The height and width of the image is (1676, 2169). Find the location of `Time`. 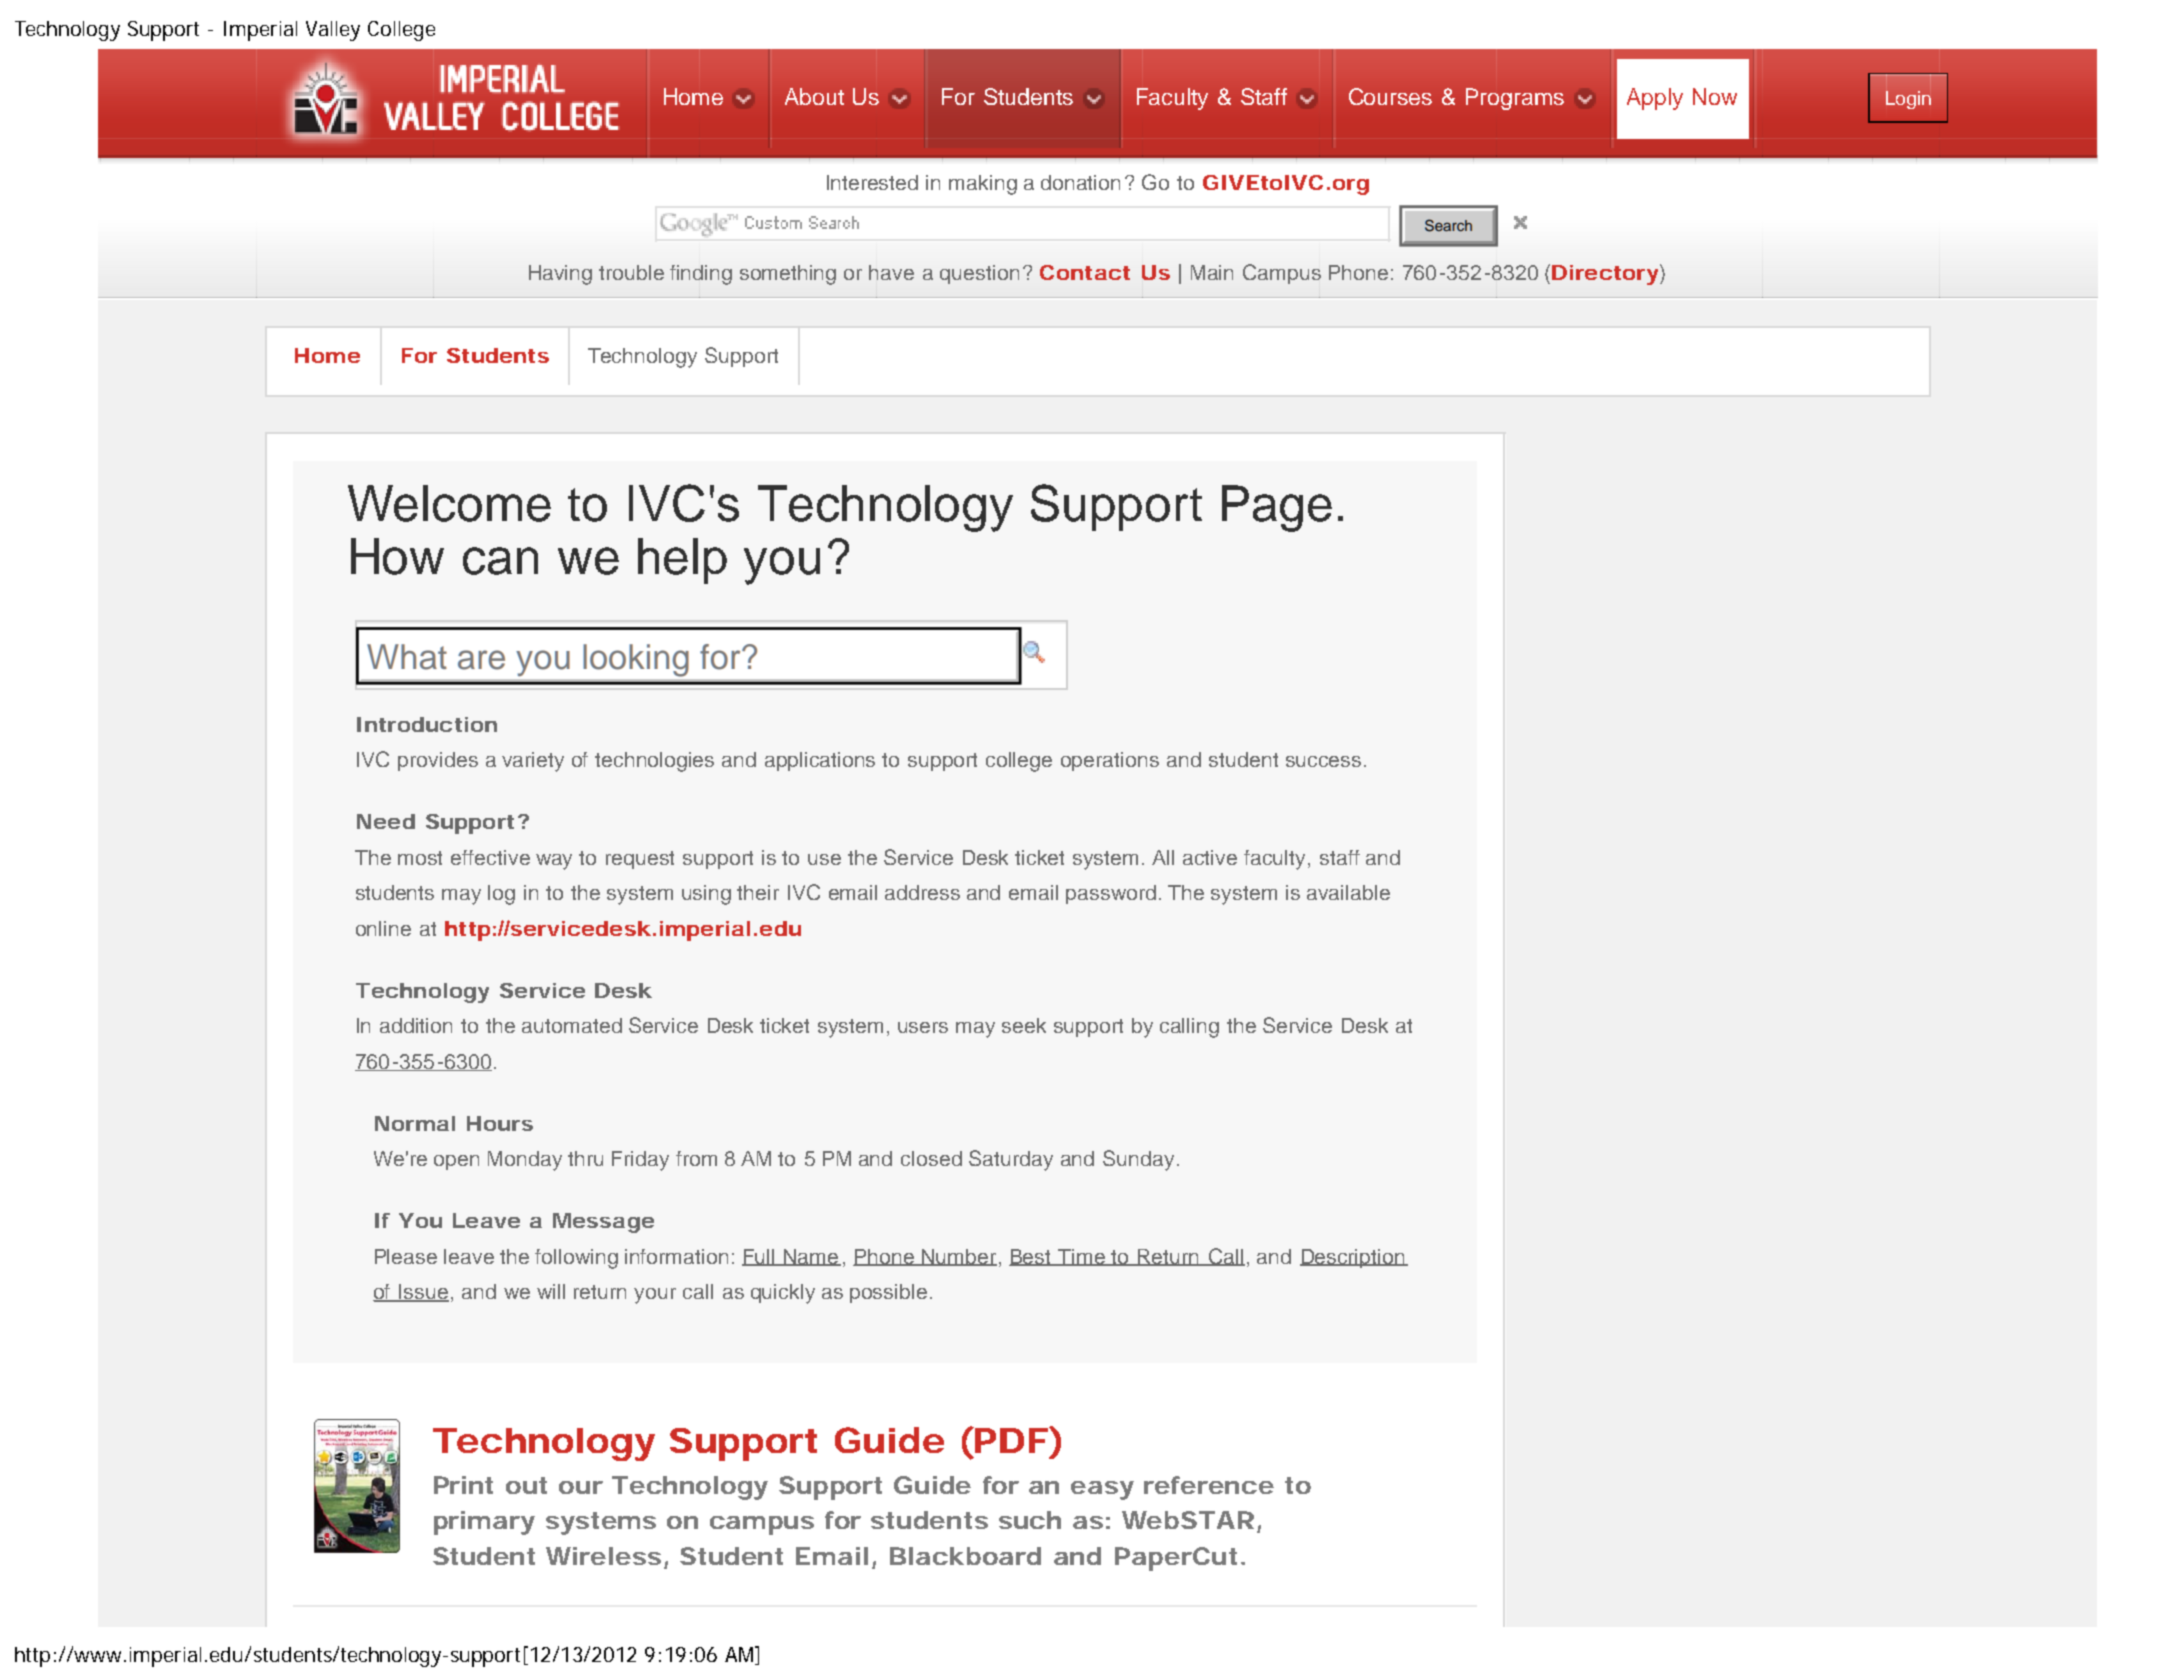

Time is located at coordinates (1082, 1257).
